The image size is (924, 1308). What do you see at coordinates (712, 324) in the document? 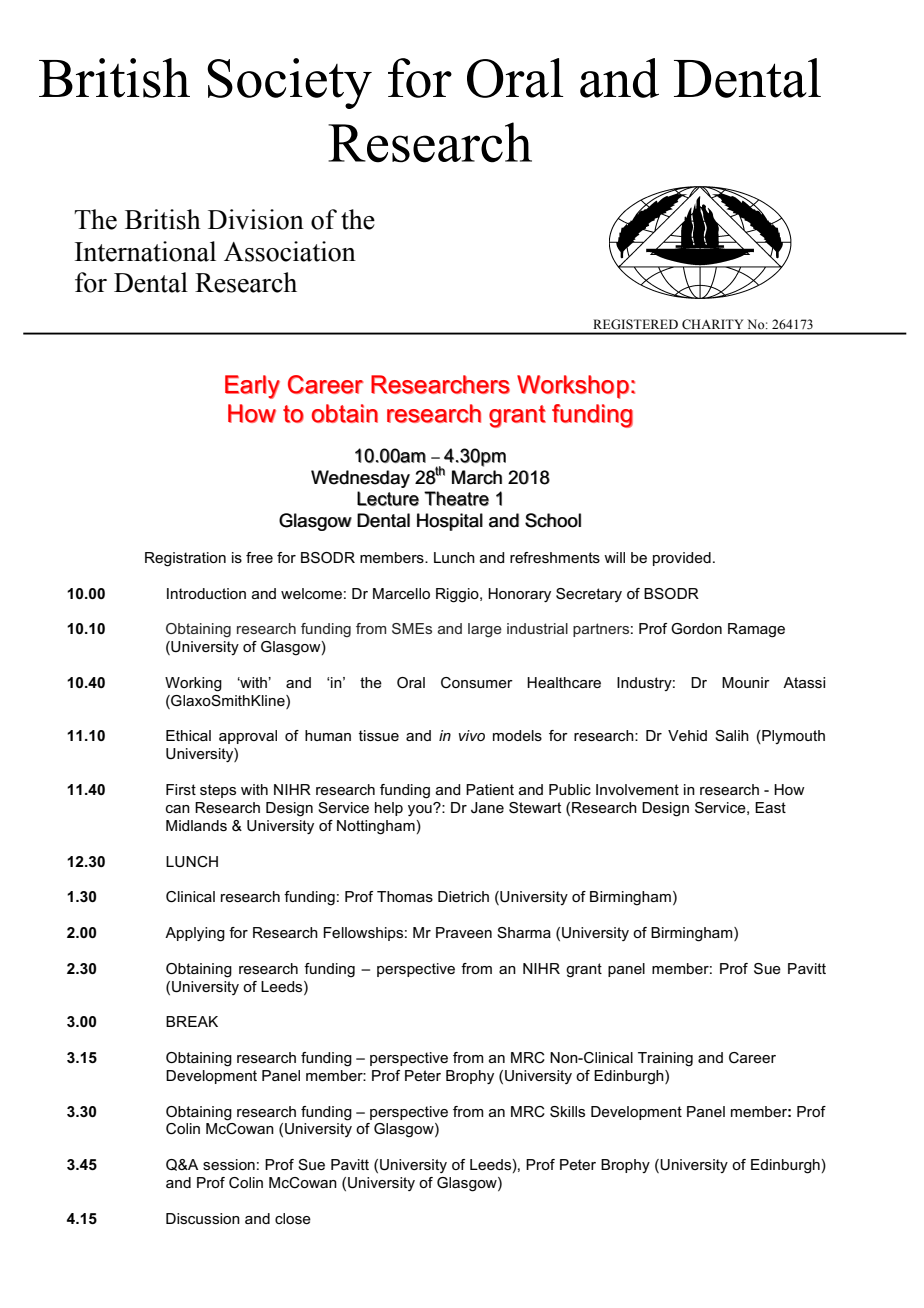
I see `CHARITY` at bounding box center [712, 324].
